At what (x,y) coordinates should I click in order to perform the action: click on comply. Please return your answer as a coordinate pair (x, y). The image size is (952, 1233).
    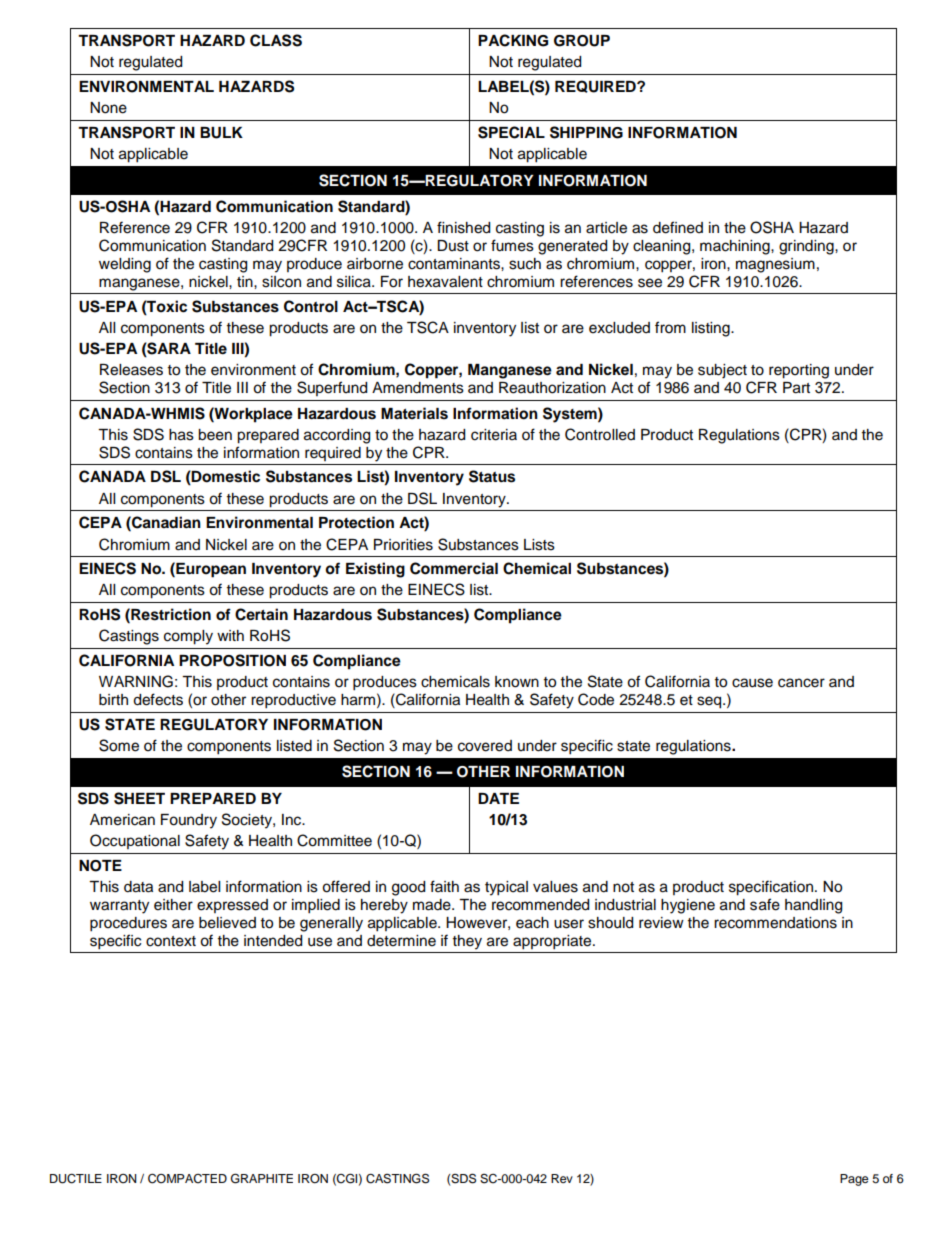
    Looking at the image, I should click on (188, 637).
